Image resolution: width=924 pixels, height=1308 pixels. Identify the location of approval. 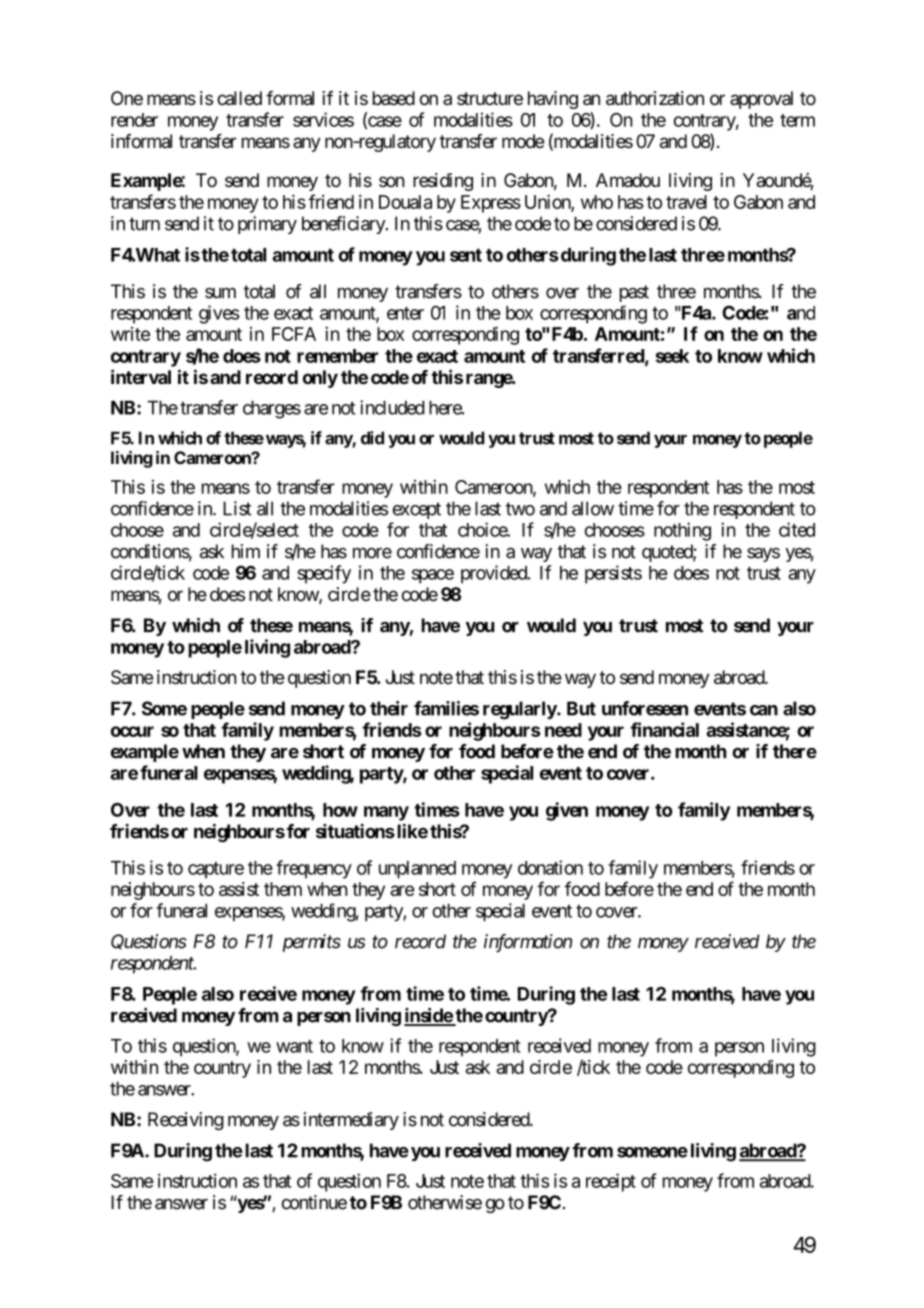
(761, 100).
